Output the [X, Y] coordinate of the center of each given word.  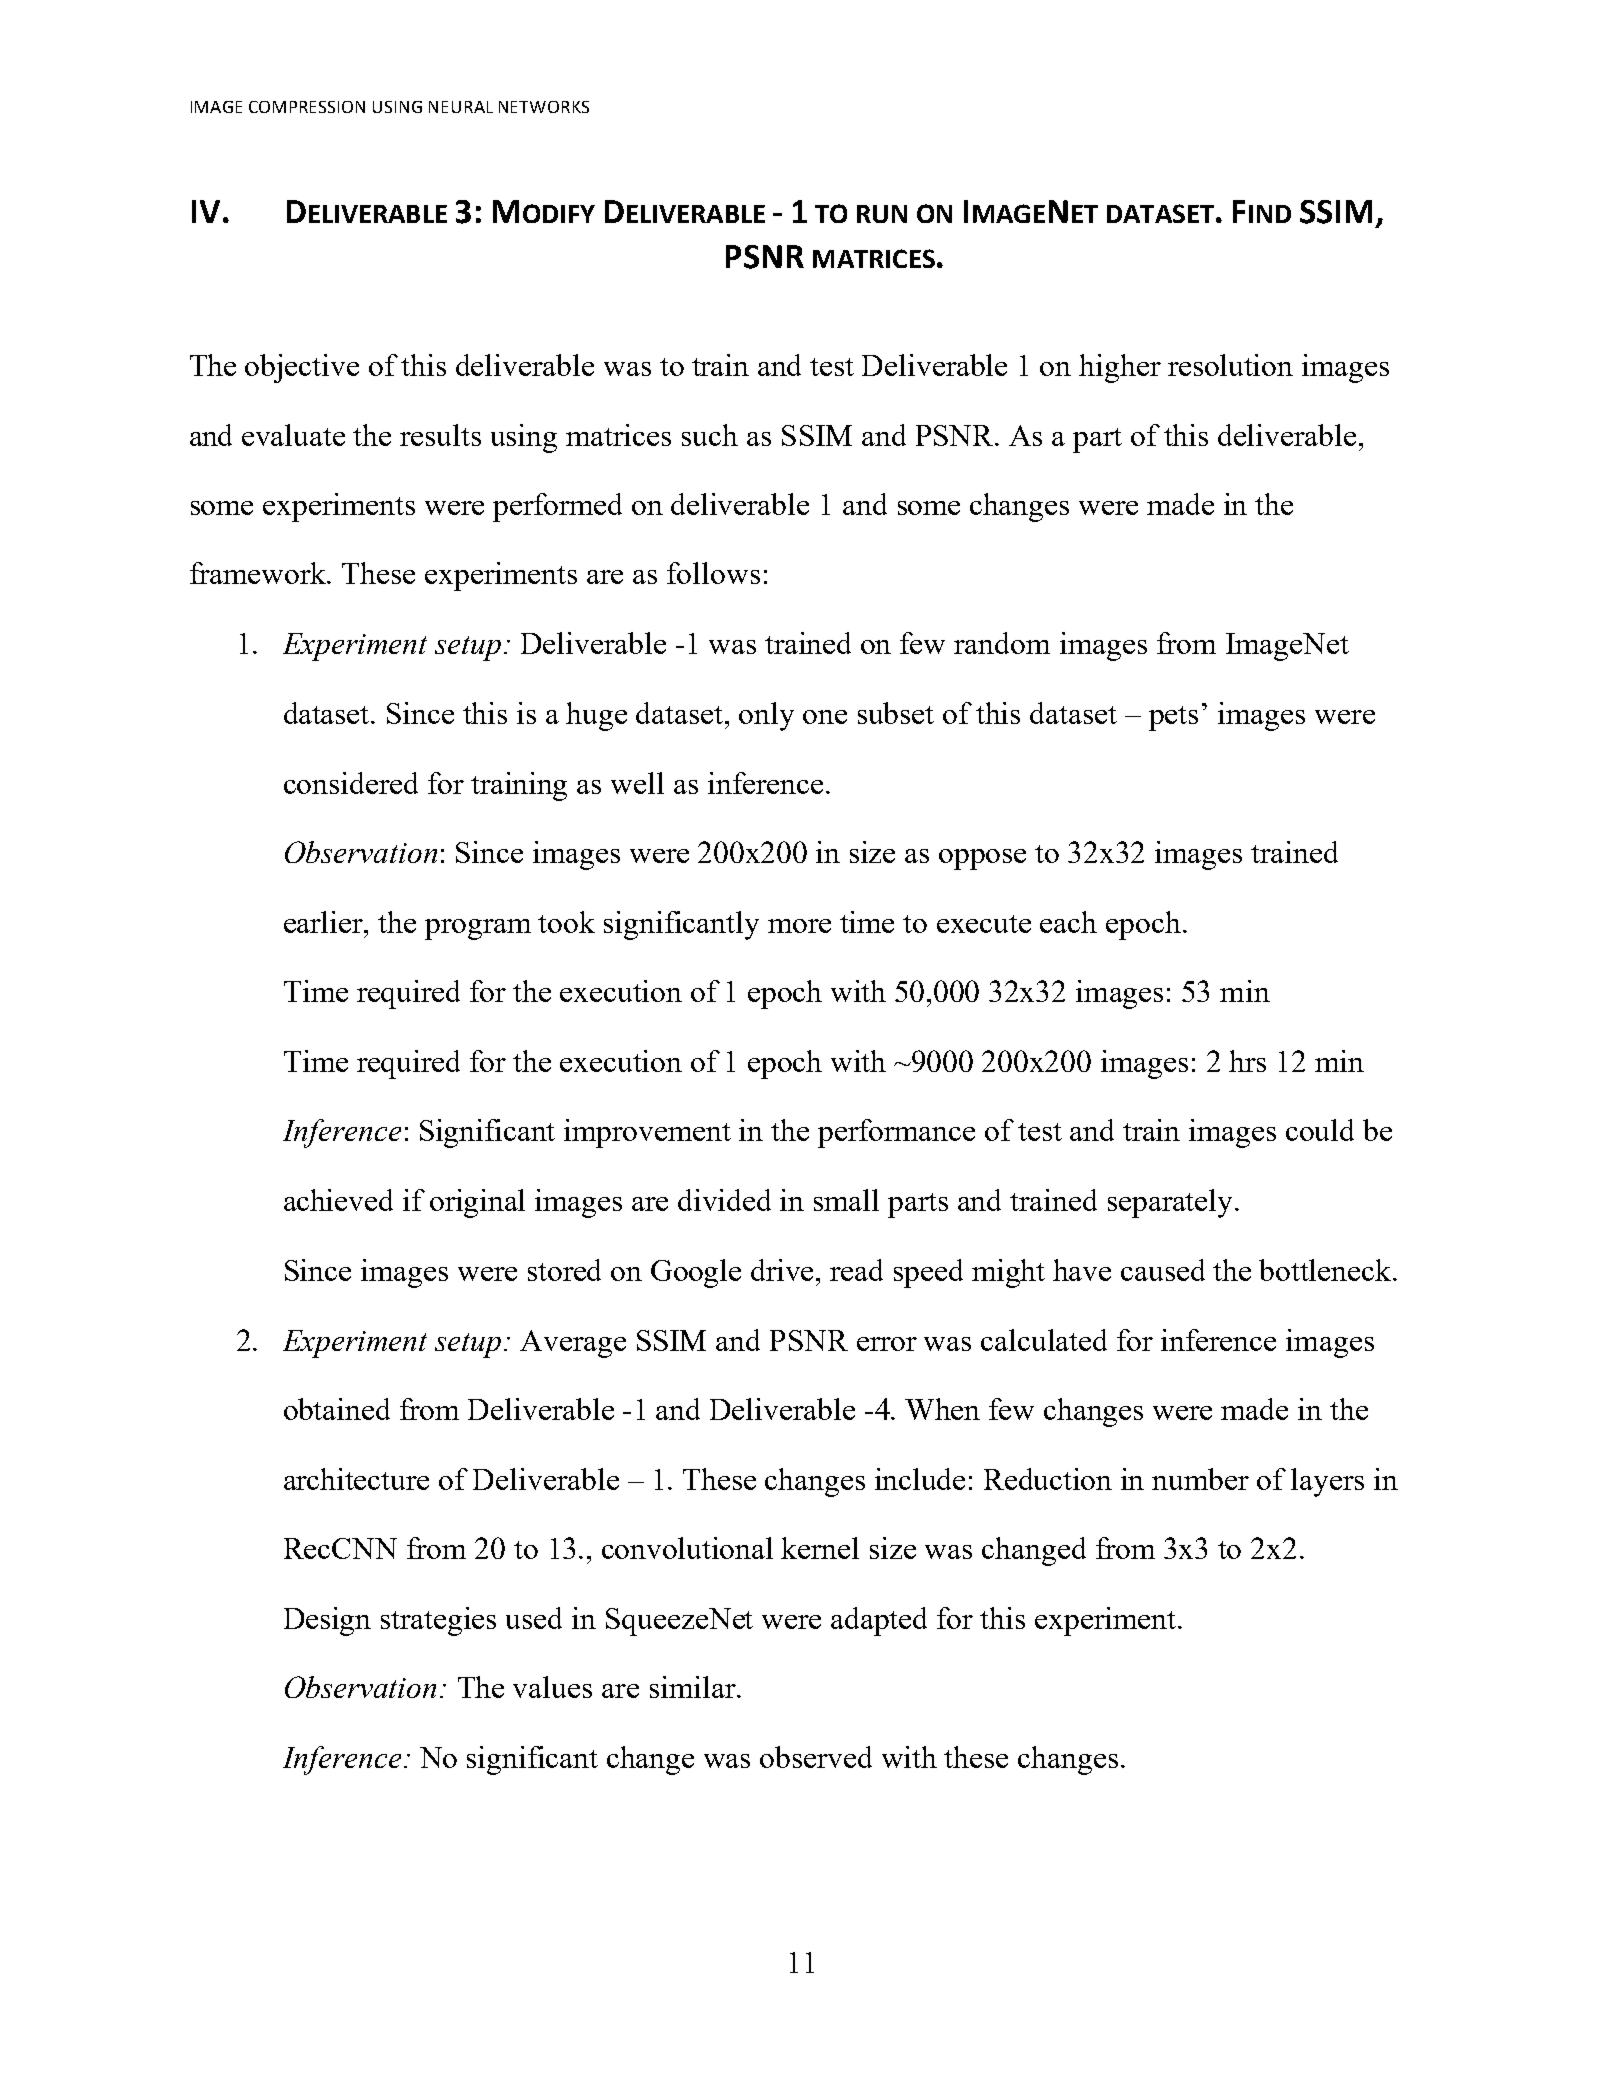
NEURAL [461, 107]
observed [816, 1757]
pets [1173, 718]
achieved [338, 1200]
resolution [1230, 365]
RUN [882, 214]
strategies [438, 1621]
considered [351, 783]
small [846, 1200]
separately [1172, 1203]
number [1200, 1479]
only [766, 716]
